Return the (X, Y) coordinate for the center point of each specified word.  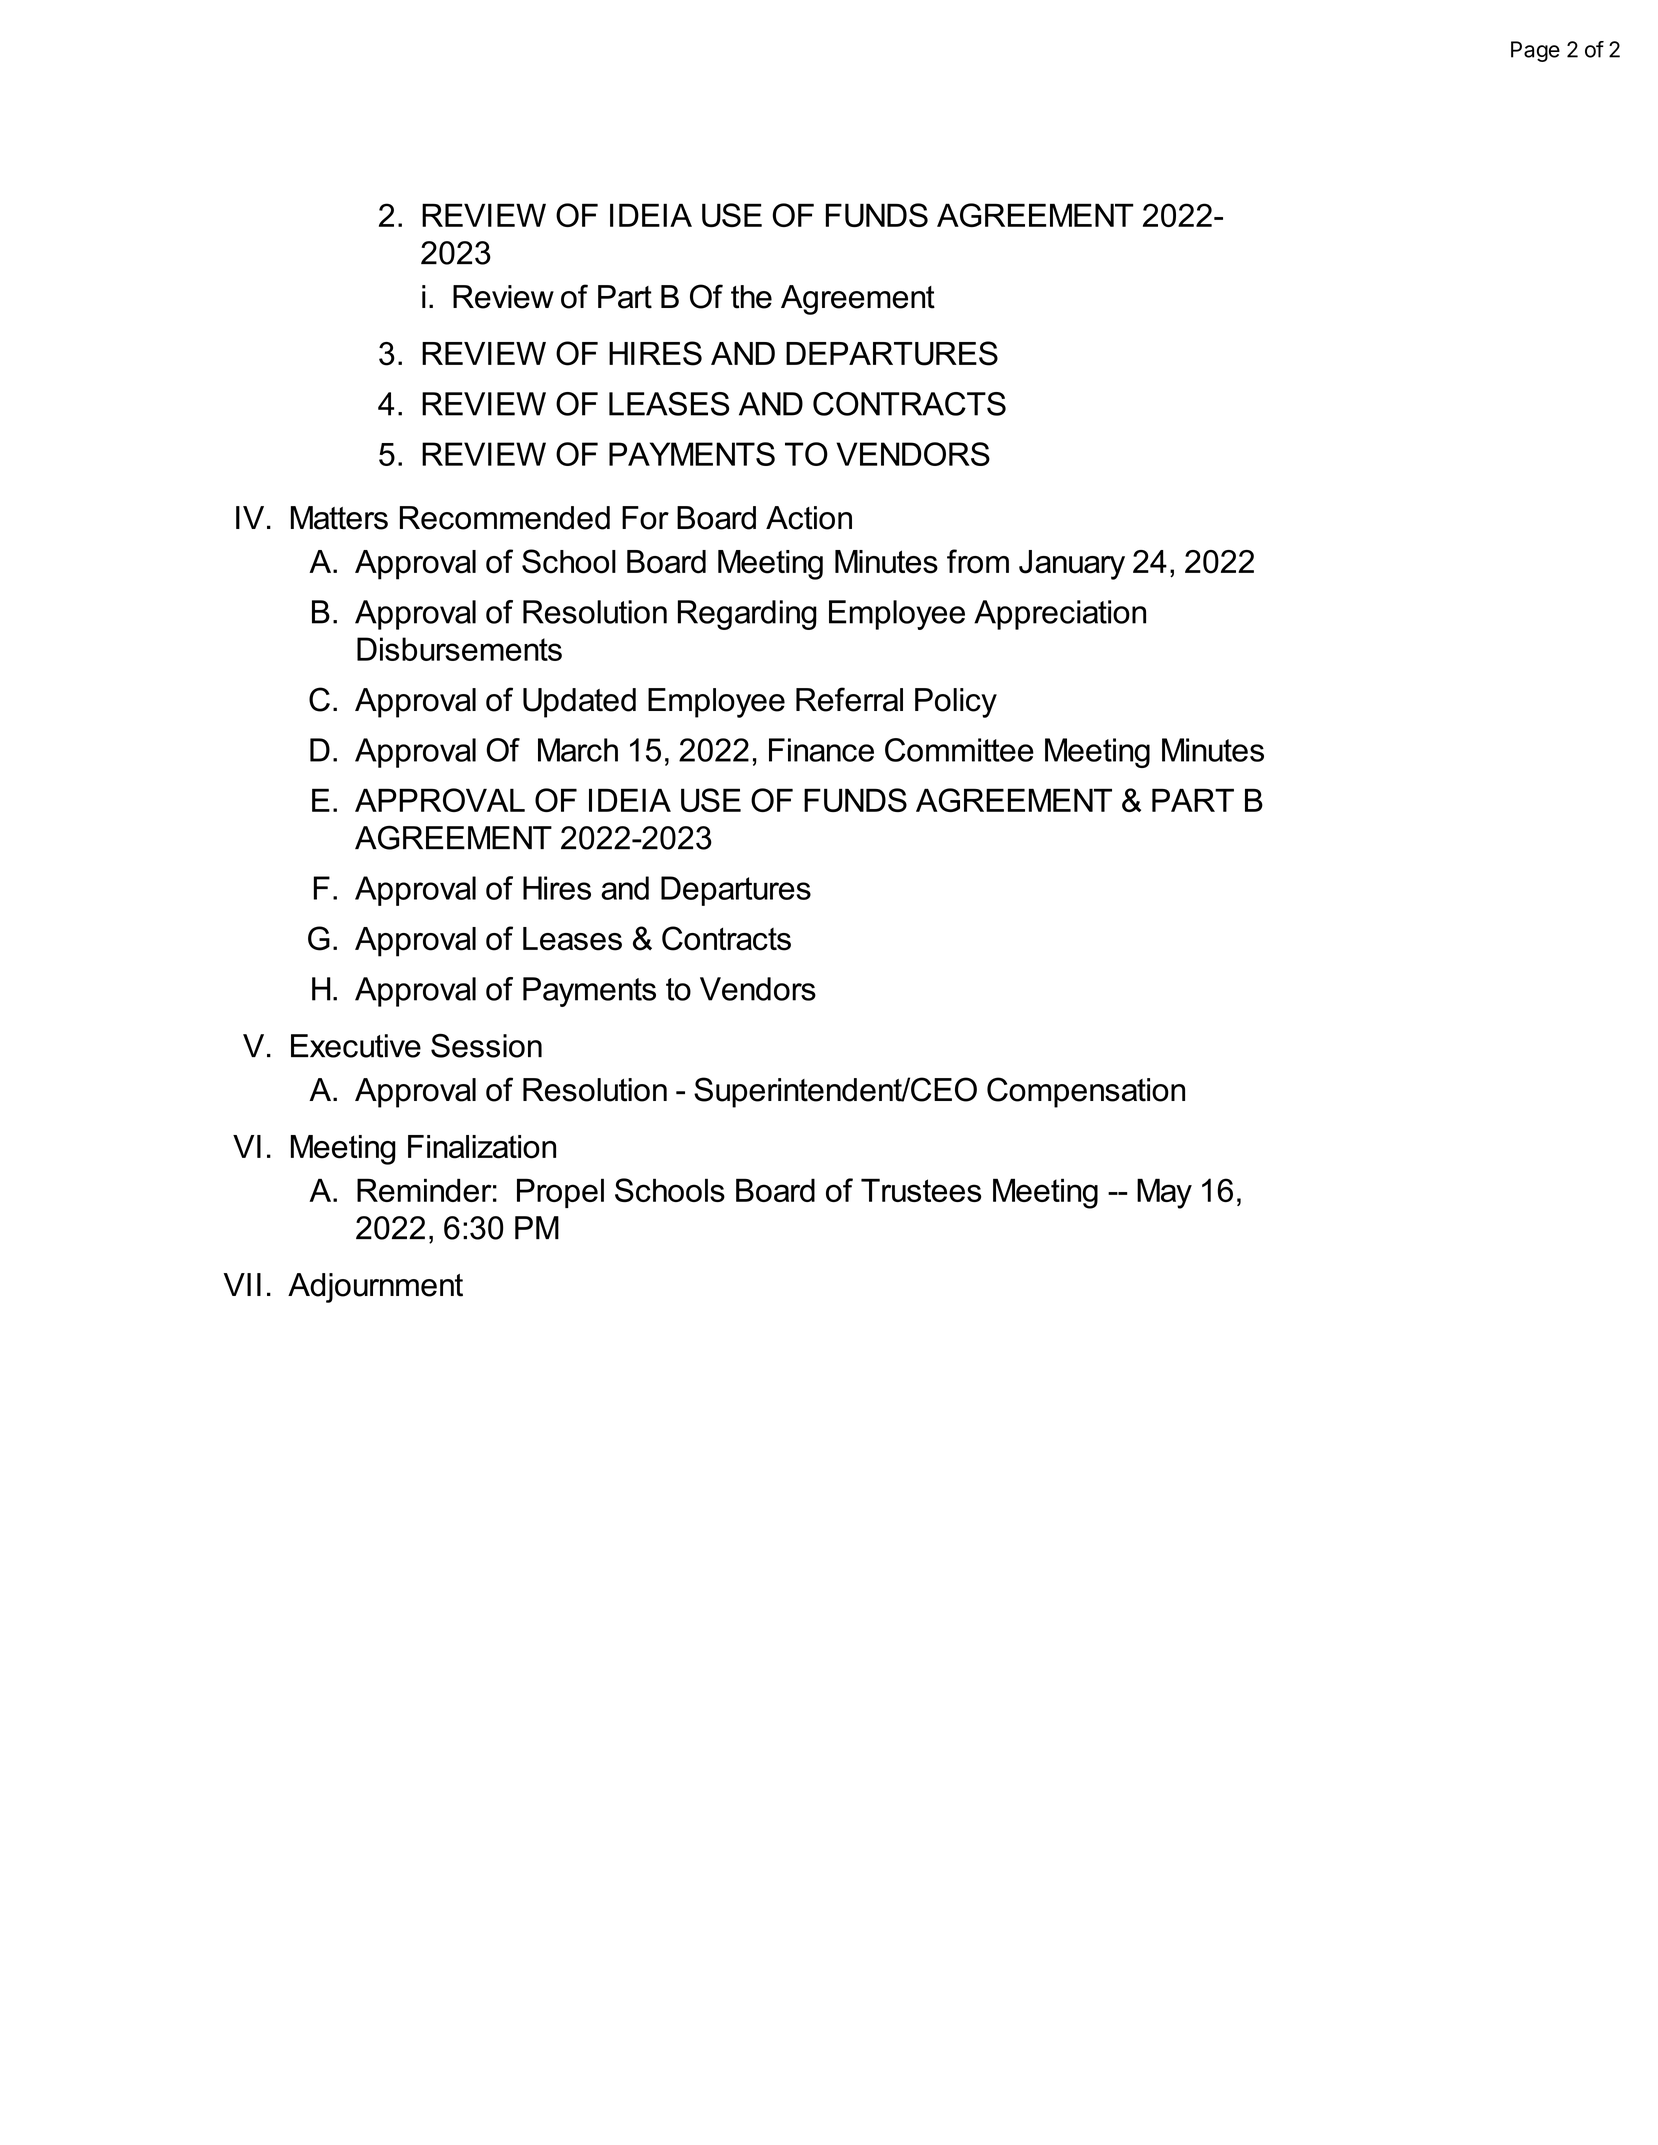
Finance (821, 750)
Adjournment (375, 1288)
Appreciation (1060, 615)
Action (809, 518)
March (578, 750)
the (751, 297)
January (1072, 565)
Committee (959, 750)
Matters (339, 518)
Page (1535, 51)
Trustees (921, 1190)
